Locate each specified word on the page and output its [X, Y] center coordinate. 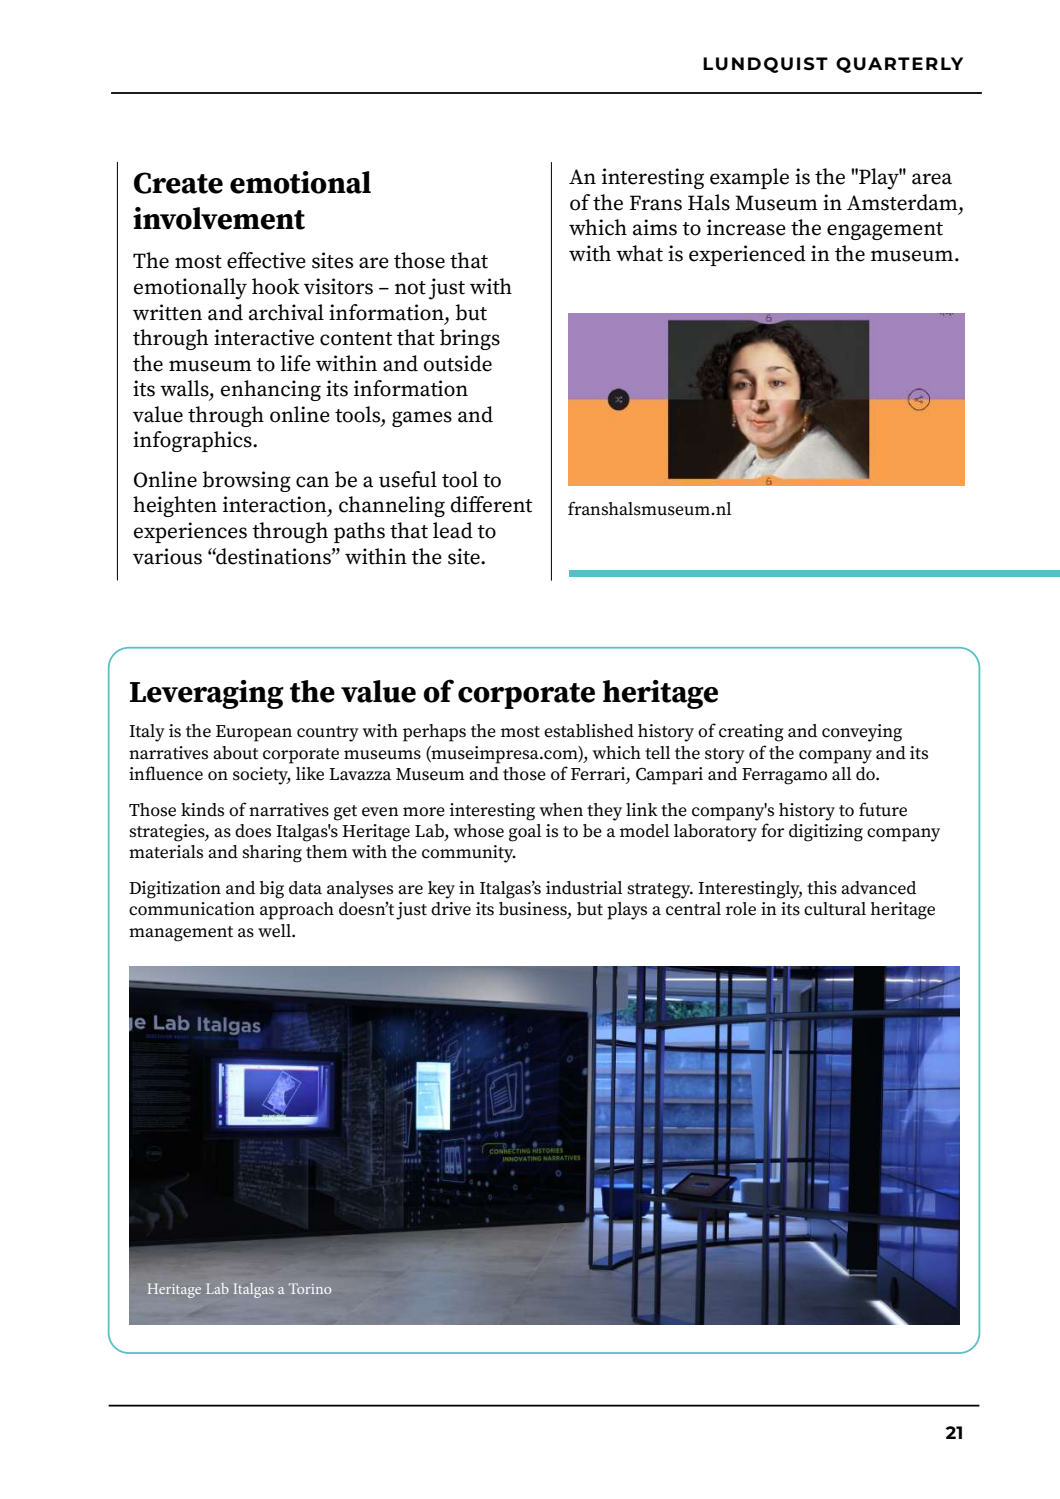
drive [451, 909]
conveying [862, 733]
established [589, 731]
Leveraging [207, 694]
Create [178, 183]
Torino [310, 1288]
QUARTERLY [899, 65]
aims [655, 227]
